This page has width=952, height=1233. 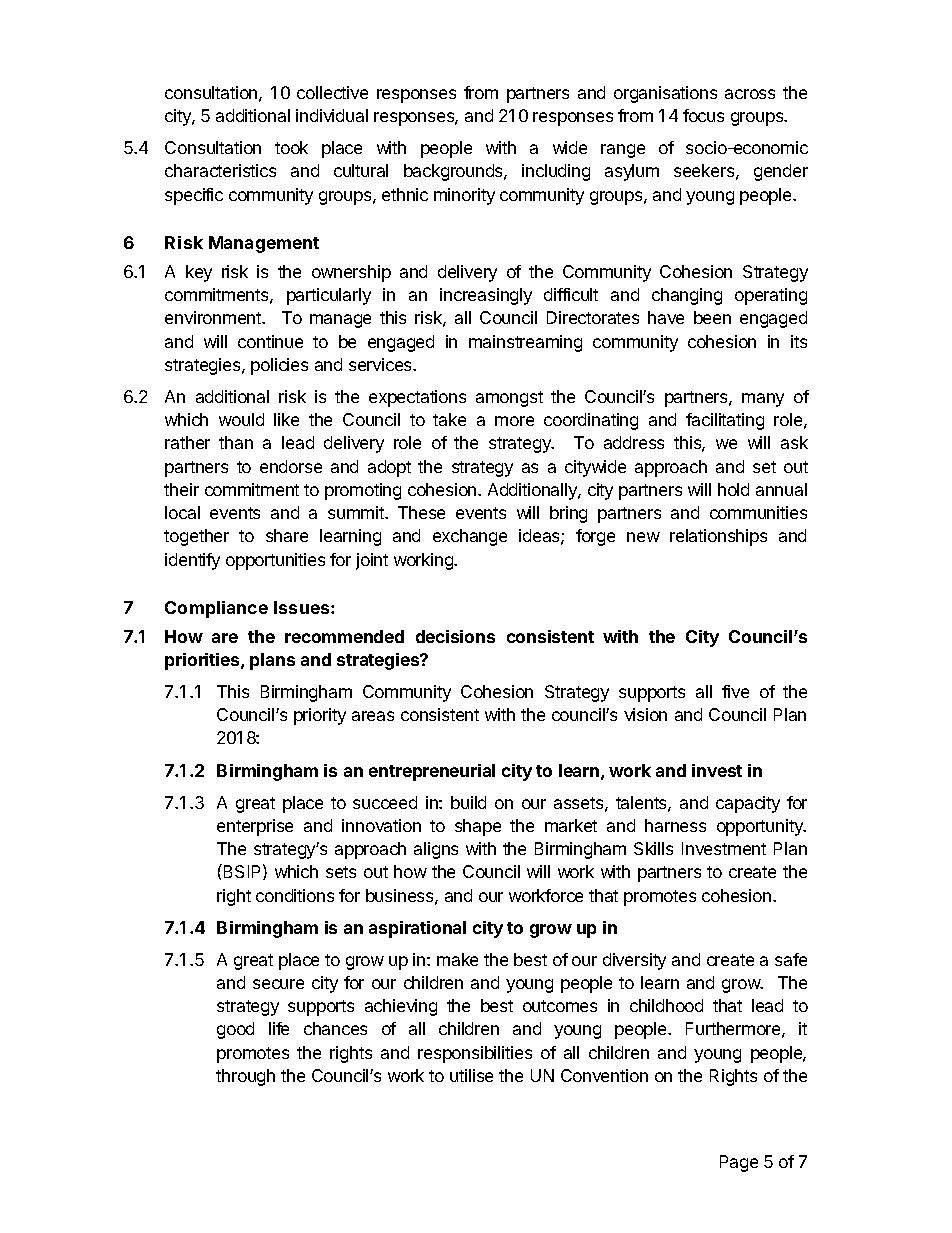 What do you see at coordinates (245, 1077) in the page?
I see `through` at bounding box center [245, 1077].
